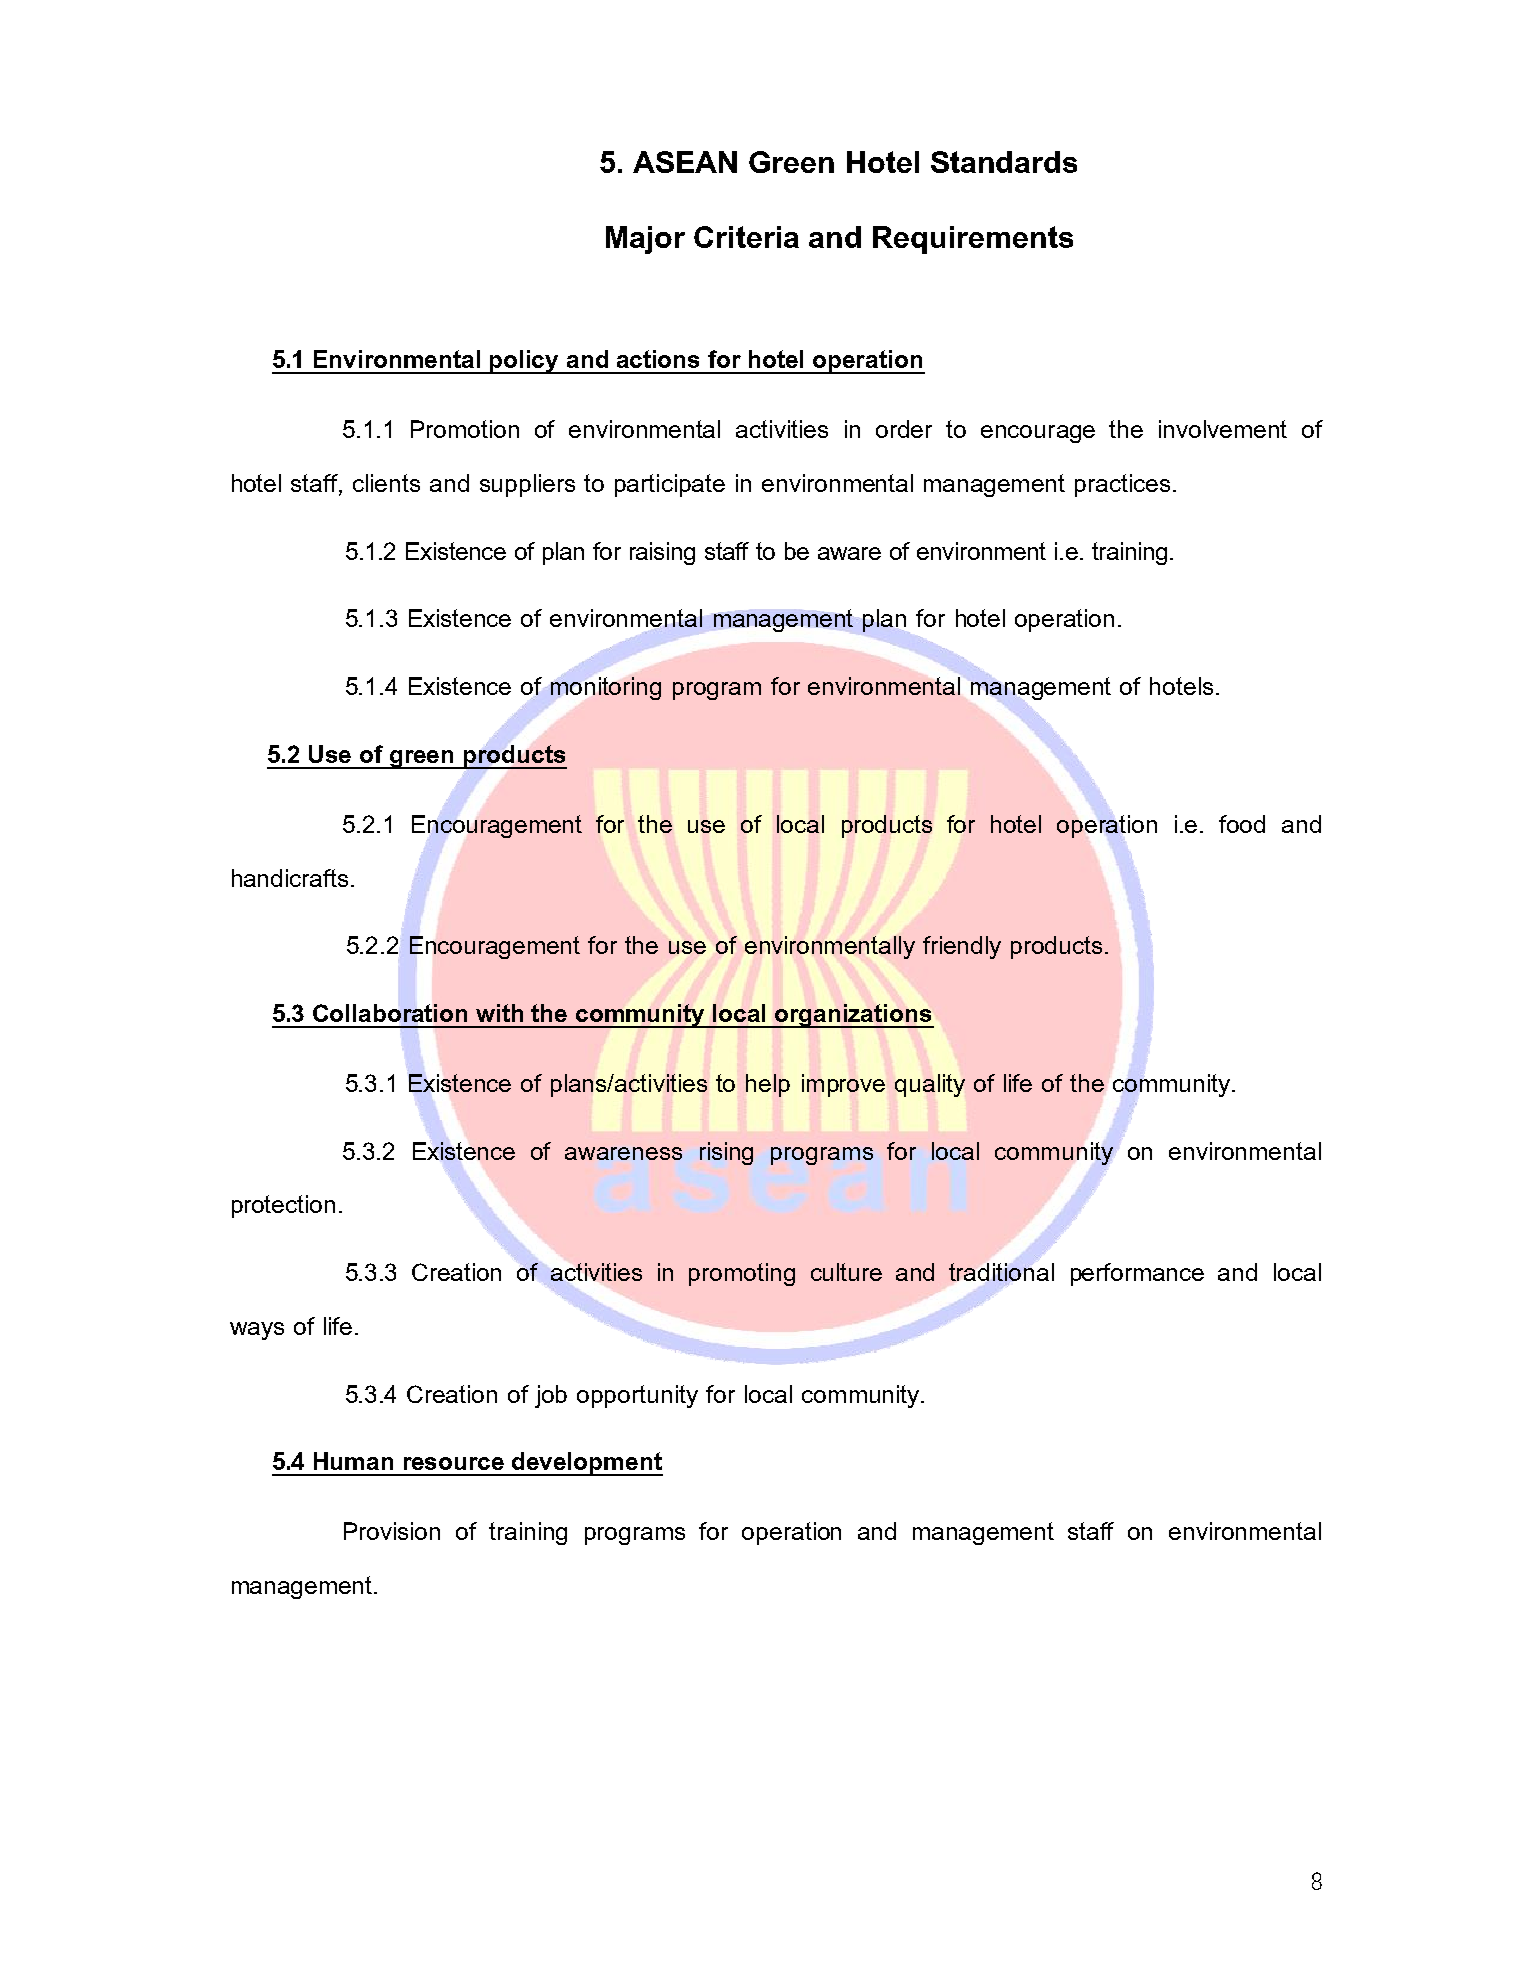 The width and height of the screenshot is (1519, 1966). What do you see at coordinates (1242, 824) in the screenshot?
I see `food` at bounding box center [1242, 824].
